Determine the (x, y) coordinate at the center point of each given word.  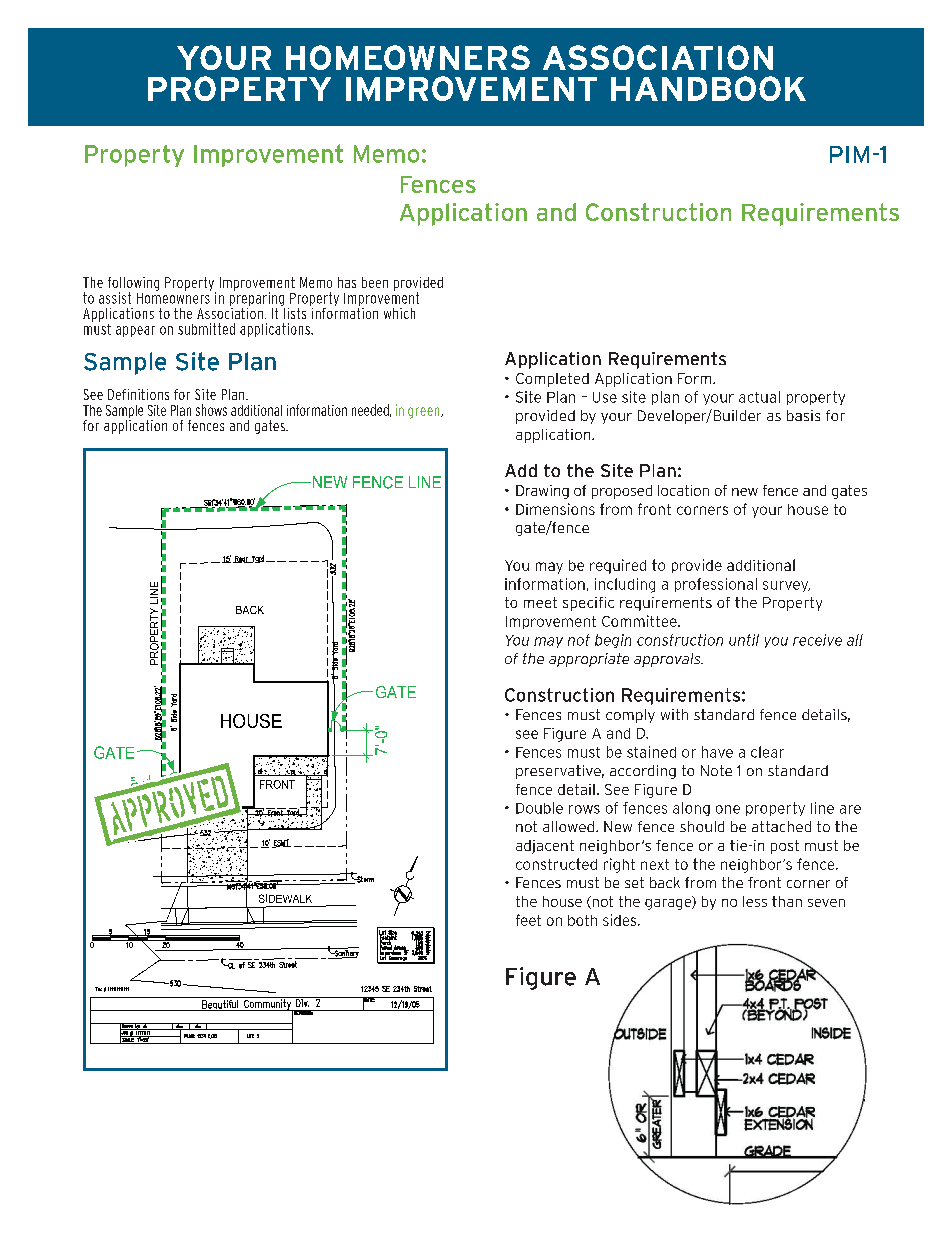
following (133, 285)
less (755, 901)
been (375, 282)
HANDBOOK (708, 88)
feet (528, 920)
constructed (556, 864)
